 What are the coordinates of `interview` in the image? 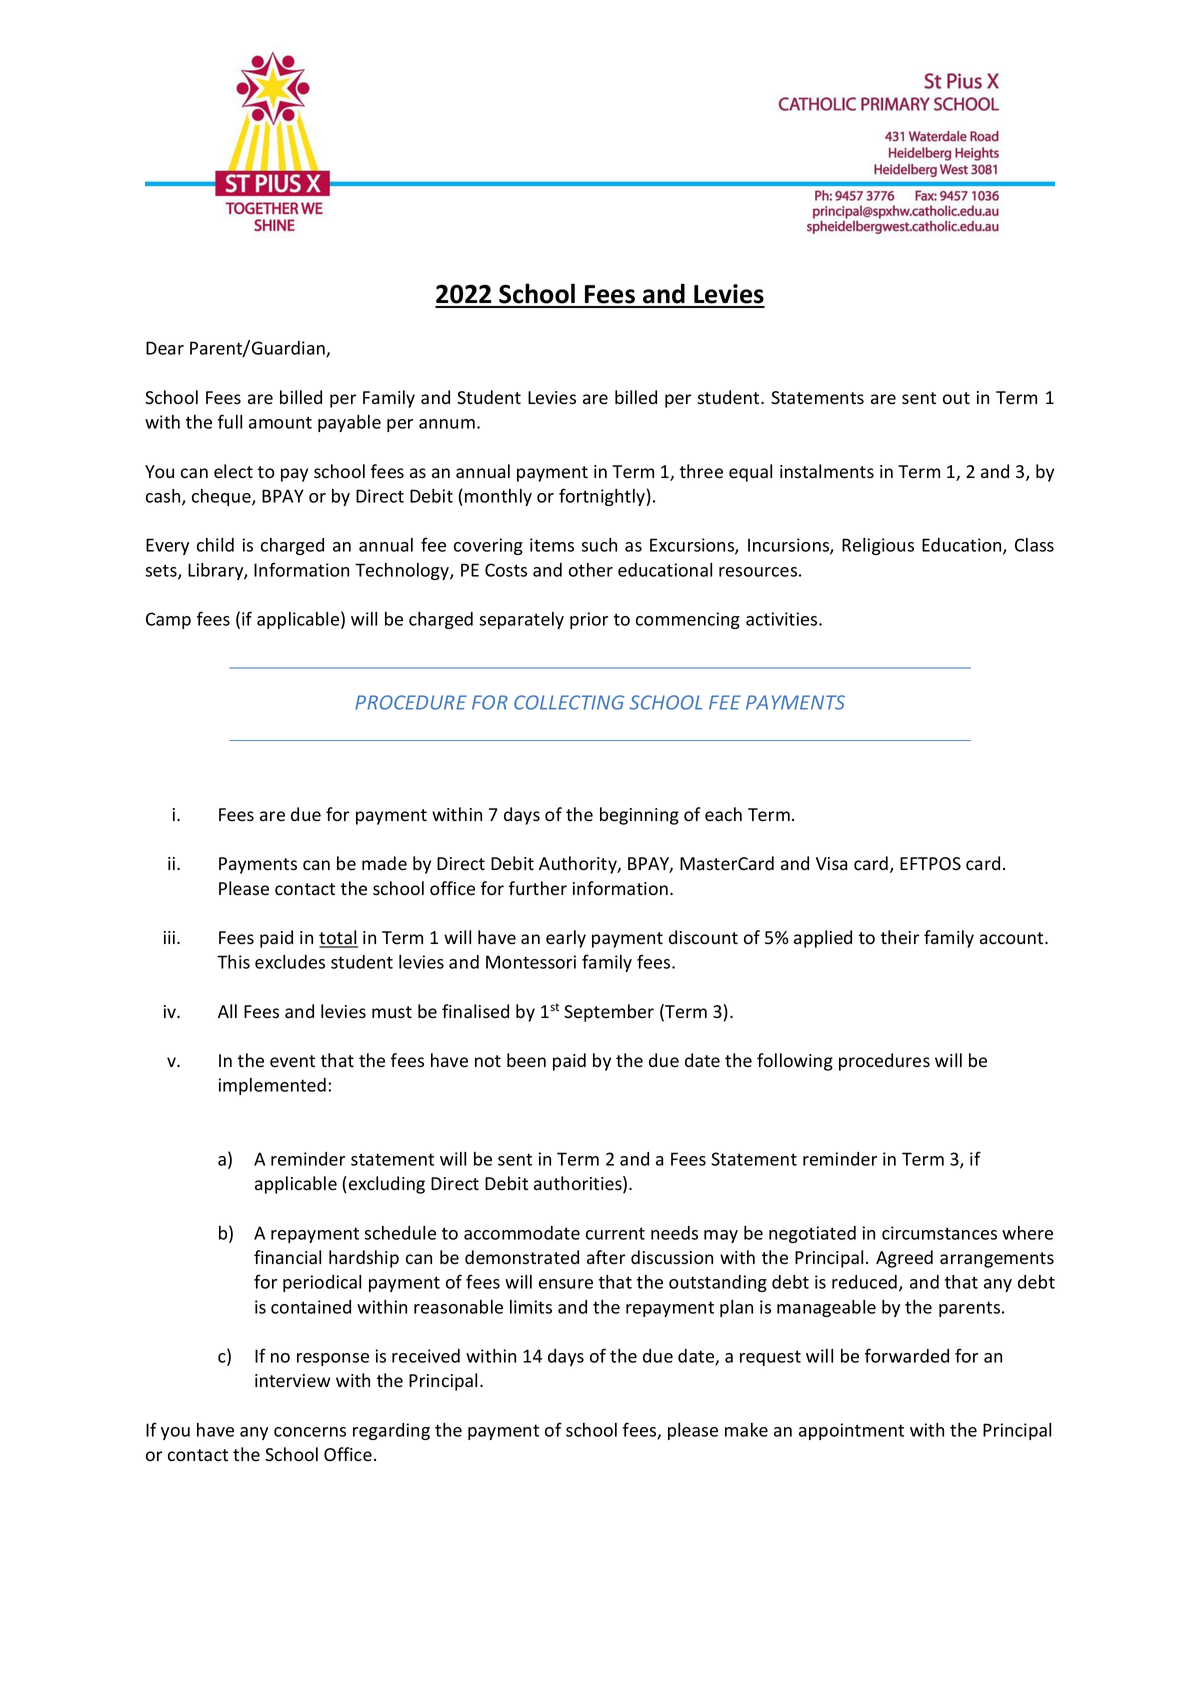 It's located at (293, 1381).
